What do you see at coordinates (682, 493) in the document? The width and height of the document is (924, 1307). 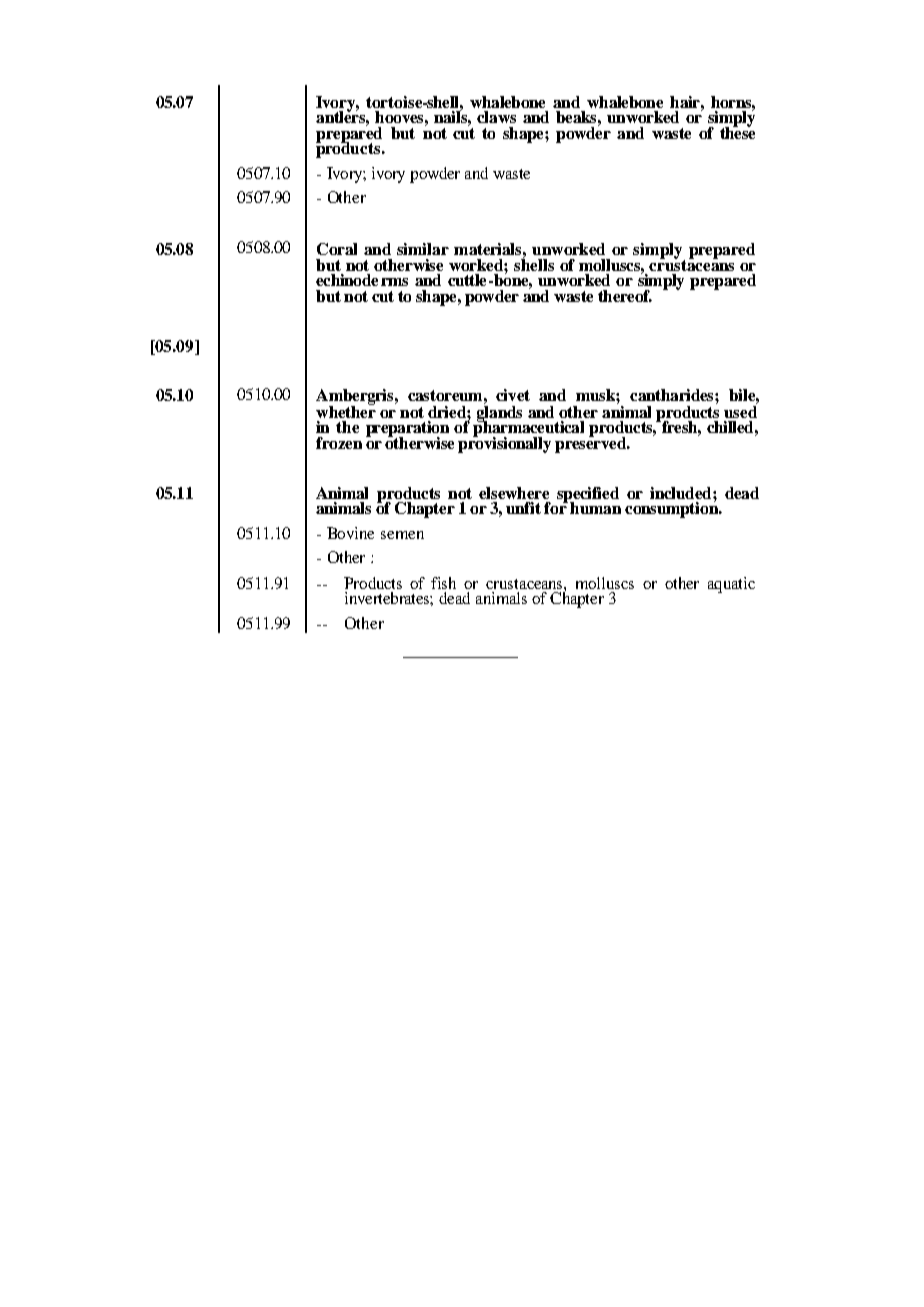 I see `included` at bounding box center [682, 493].
